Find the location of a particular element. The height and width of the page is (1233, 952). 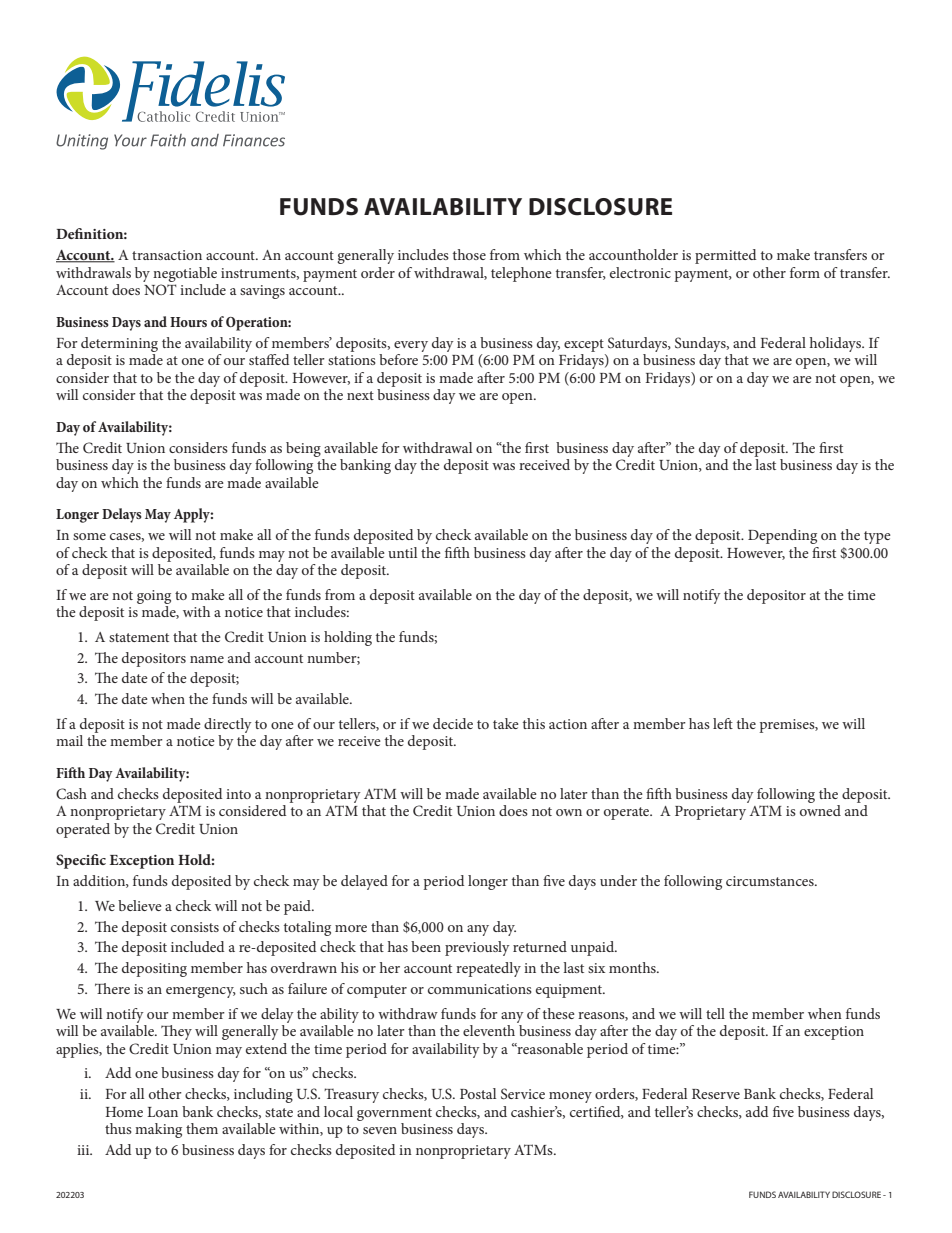

going is located at coordinates (154, 597).
